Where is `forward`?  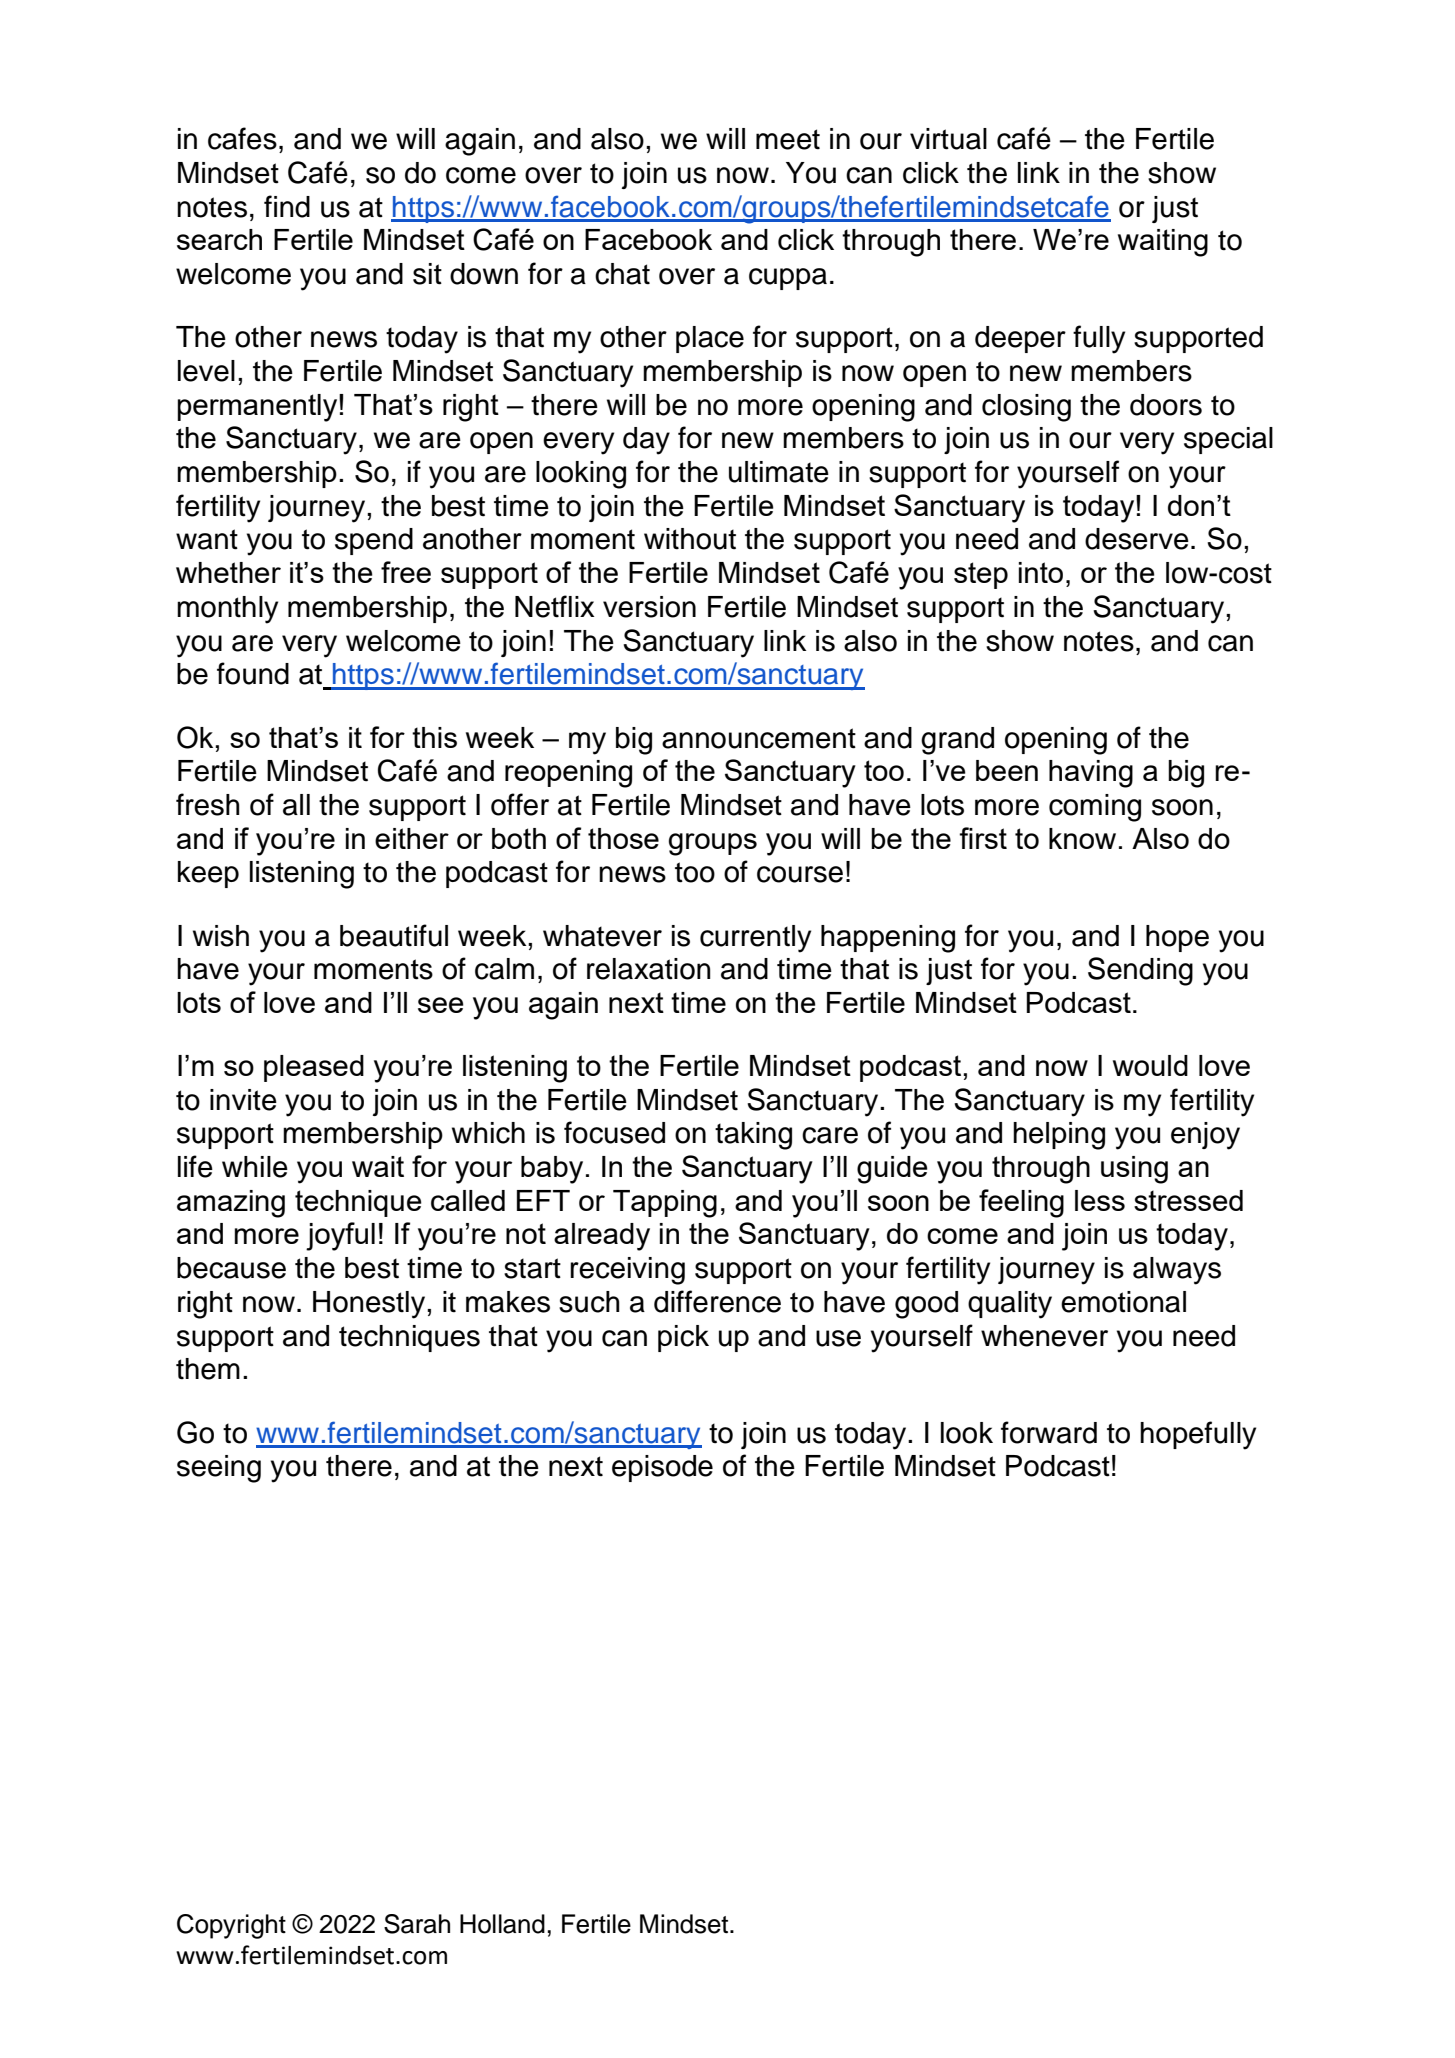 forward is located at coordinates (1049, 1432).
